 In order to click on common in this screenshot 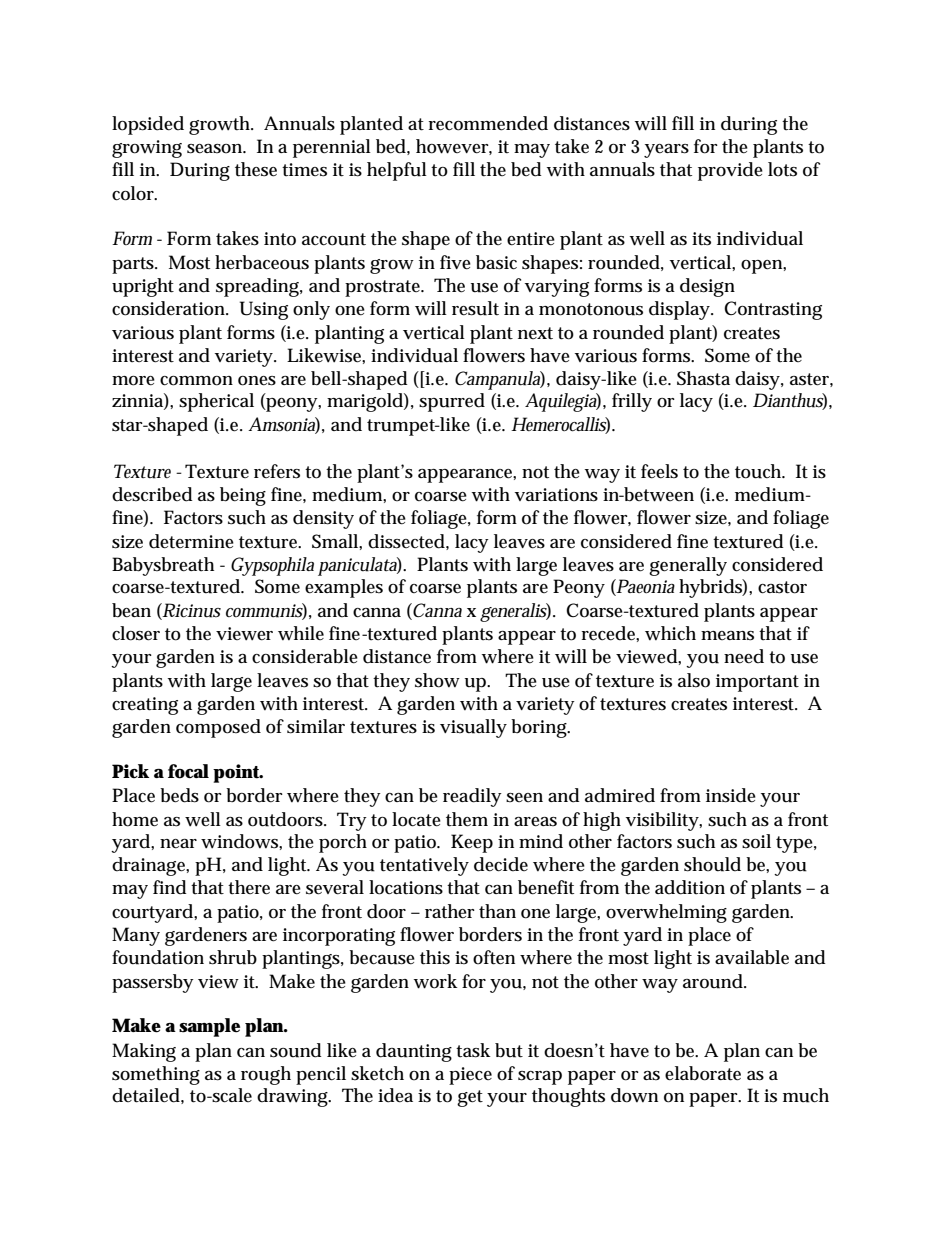, I will do `click(196, 381)`.
